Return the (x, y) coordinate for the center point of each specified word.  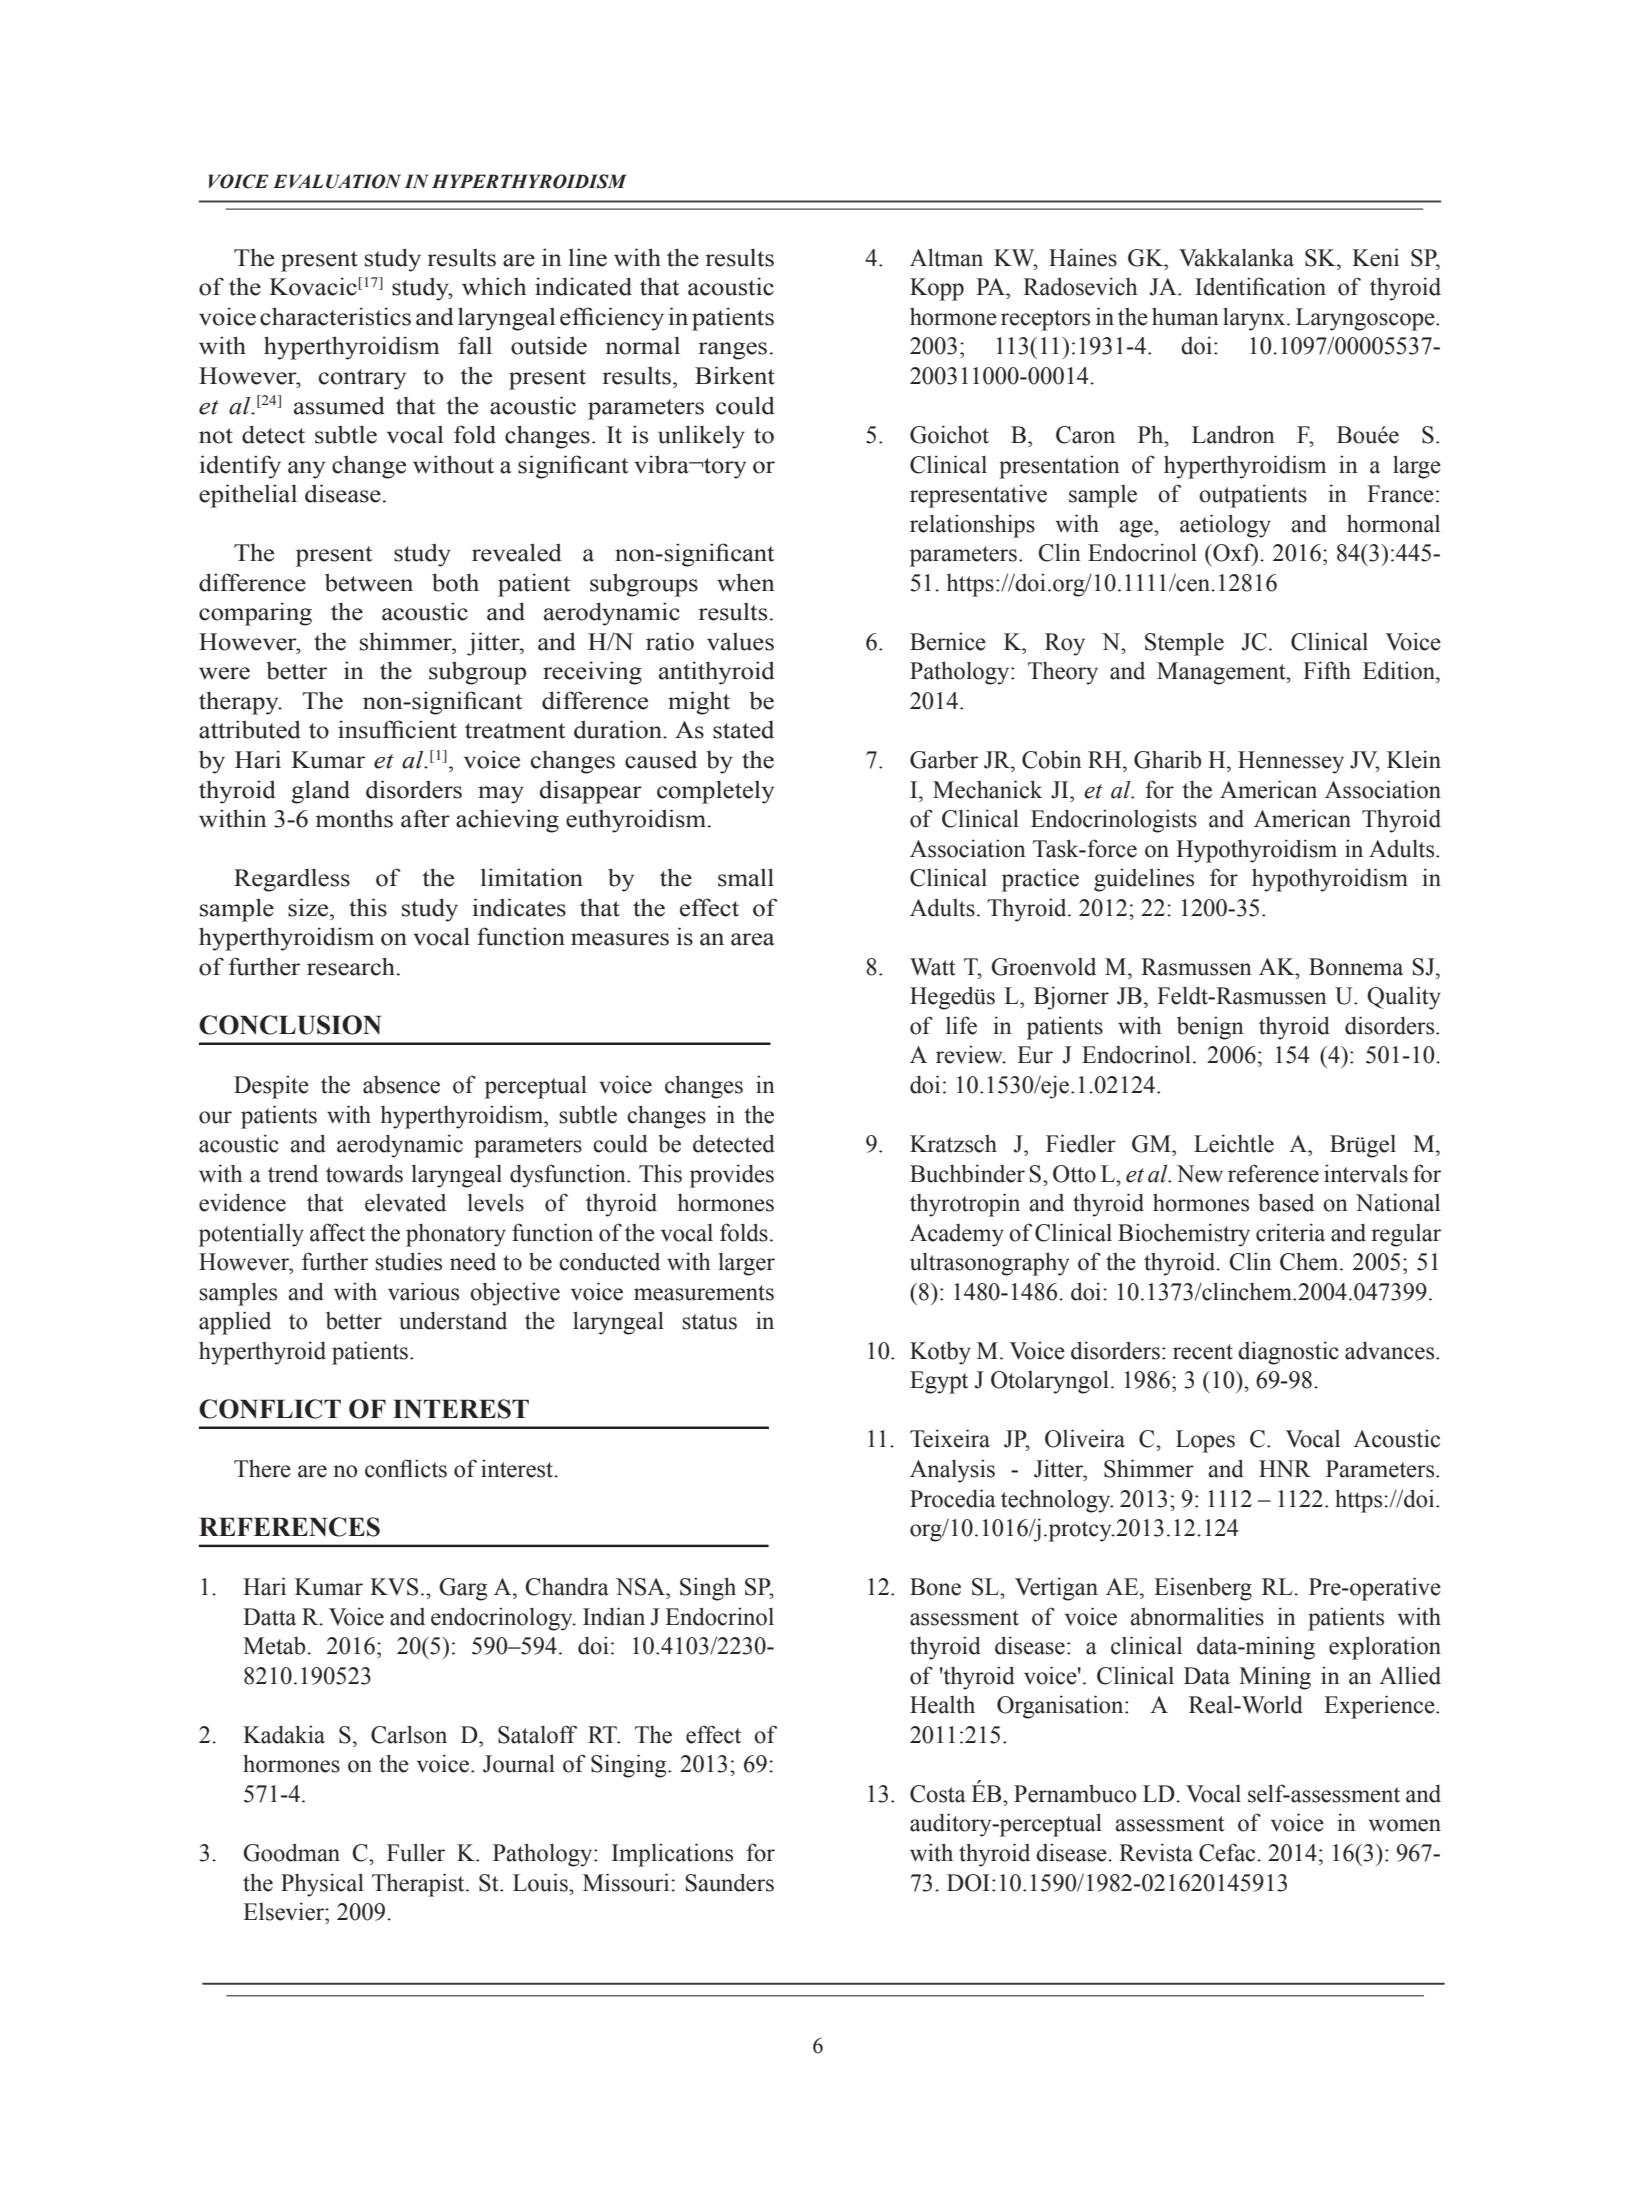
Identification (1260, 286)
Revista (1156, 1852)
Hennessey (1291, 762)
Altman (946, 257)
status (709, 1322)
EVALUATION (337, 181)
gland (321, 792)
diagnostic (1288, 1353)
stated (743, 729)
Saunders (729, 1882)
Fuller (416, 1852)
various (423, 1291)
